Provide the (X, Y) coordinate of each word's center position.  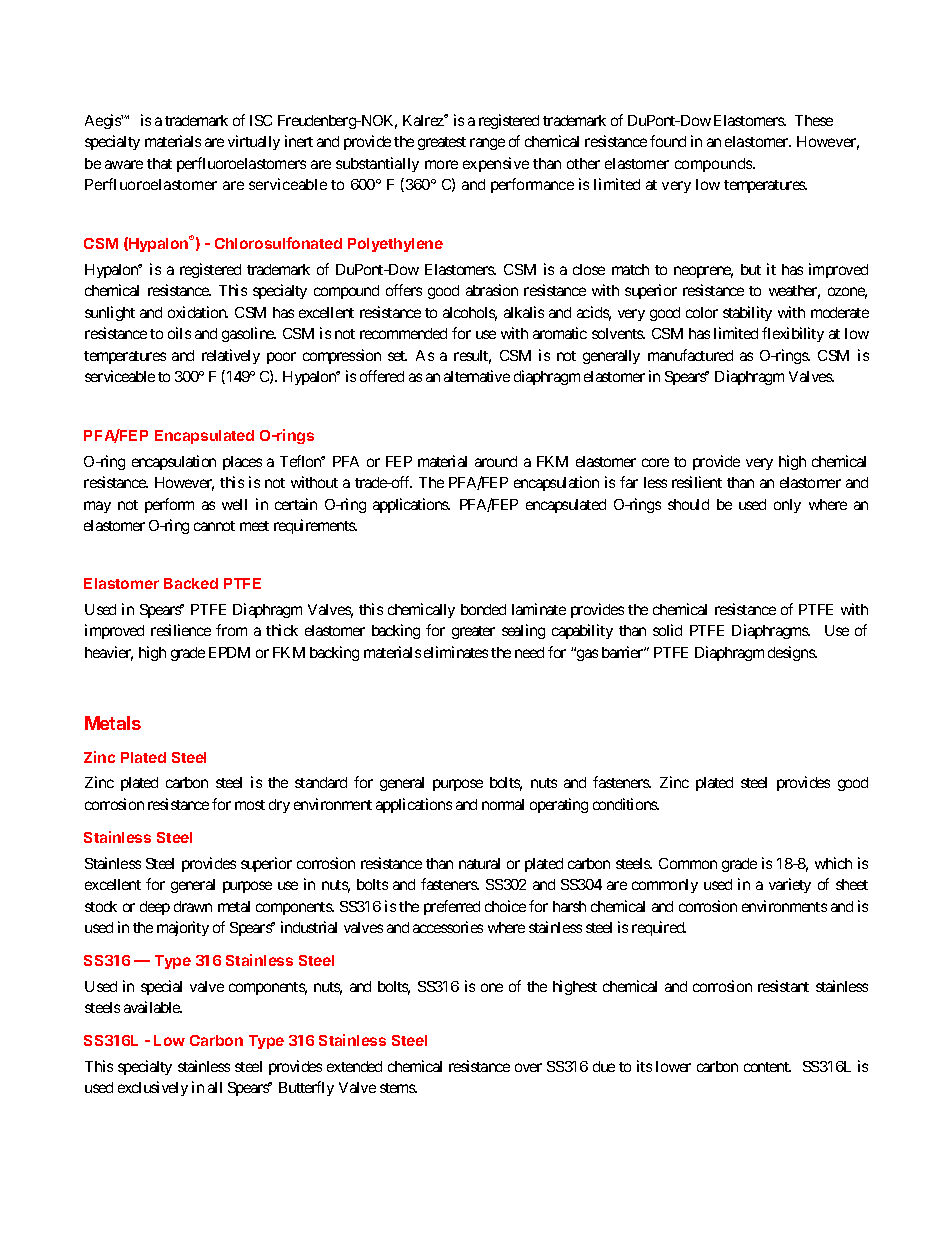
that (159, 163)
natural (479, 863)
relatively (231, 356)
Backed (191, 583)
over (528, 1067)
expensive (496, 164)
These (814, 120)
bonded (483, 609)
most (250, 805)
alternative (477, 376)
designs (792, 653)
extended (354, 1066)
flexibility (793, 334)
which (833, 863)
